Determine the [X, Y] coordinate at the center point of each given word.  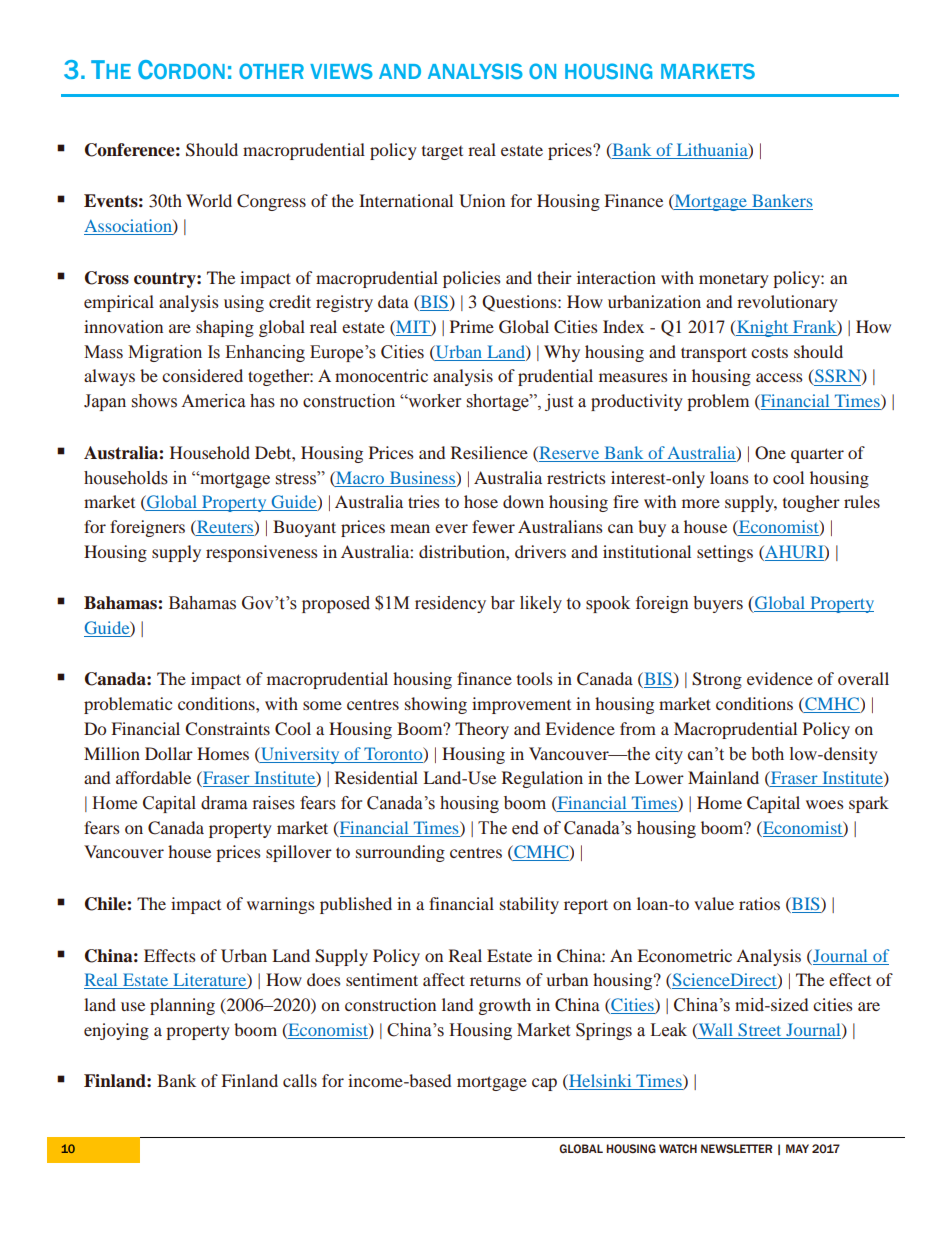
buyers [718, 604]
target [442, 153]
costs [769, 353]
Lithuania [713, 150]
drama [224, 803]
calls [300, 1080]
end [525, 828]
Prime [472, 326]
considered [202, 375]
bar [503, 603]
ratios [759, 903]
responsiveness [262, 553]
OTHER [271, 71]
